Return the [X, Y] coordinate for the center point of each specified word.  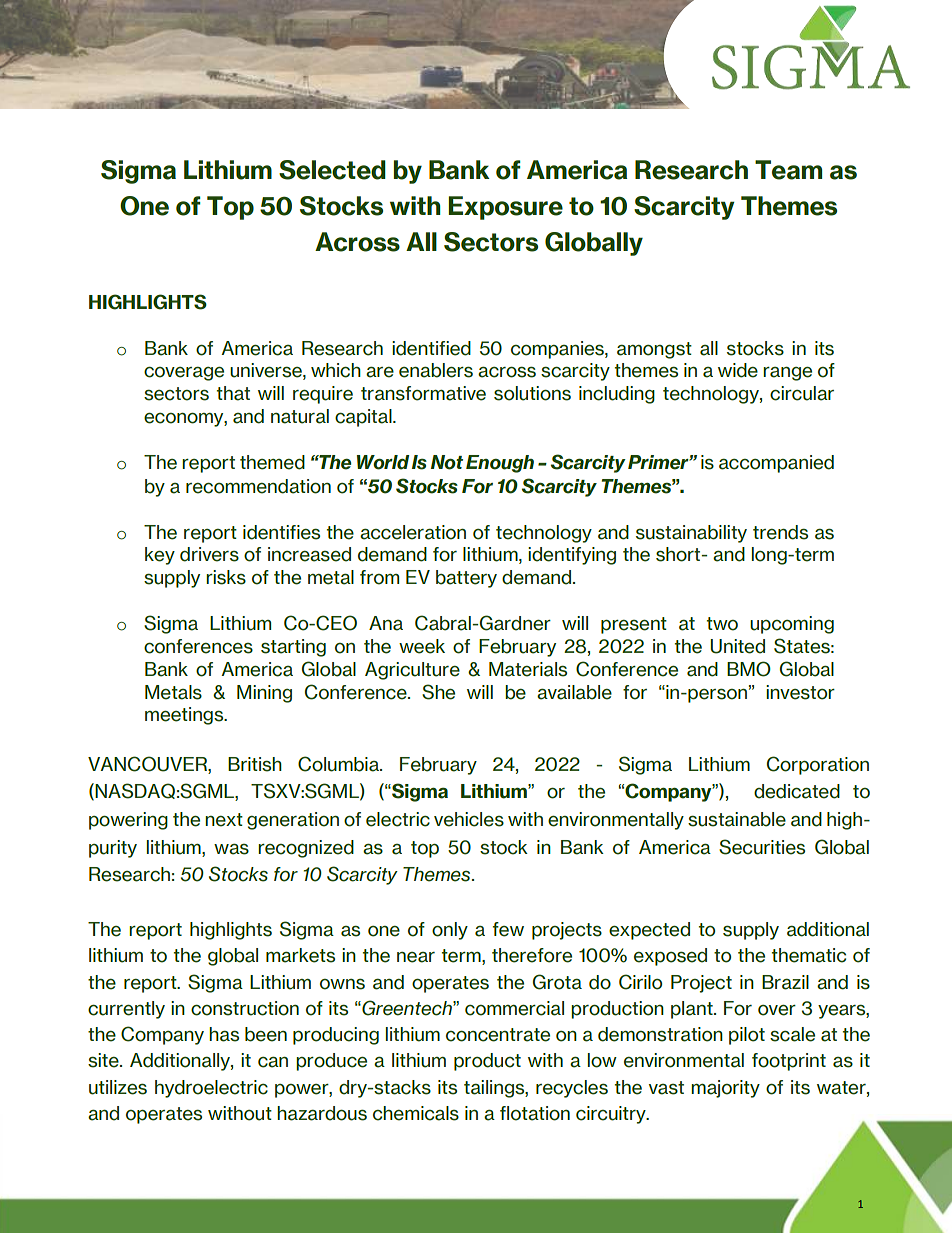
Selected [332, 170]
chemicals [416, 1113]
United [737, 646]
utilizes [118, 1087]
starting [293, 648]
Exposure [505, 208]
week [422, 646]
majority [725, 1089]
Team [788, 170]
